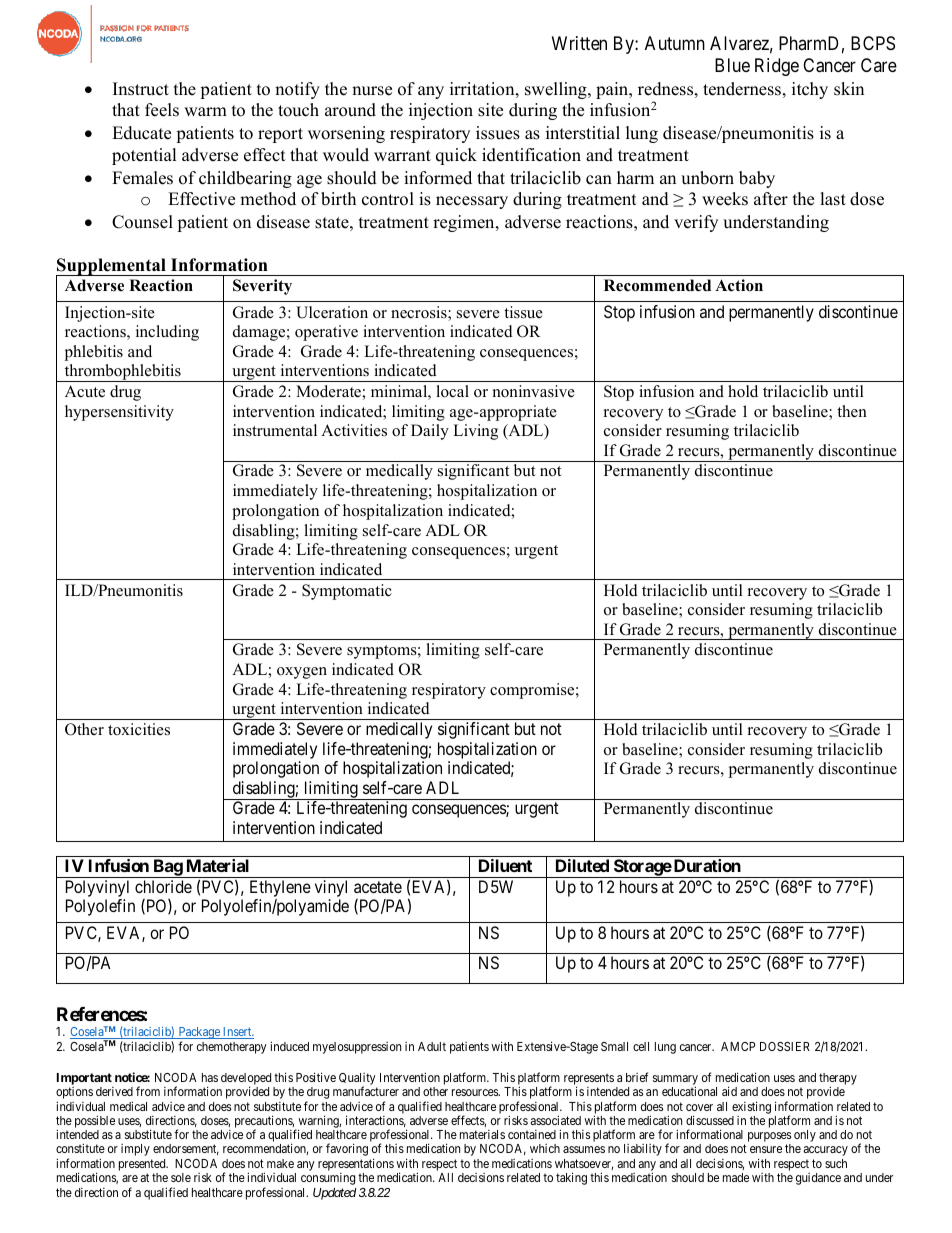 The height and width of the screenshot is (1233, 952). Describe the element at coordinates (186, 1149) in the screenshot. I see `endorsement` at that location.
